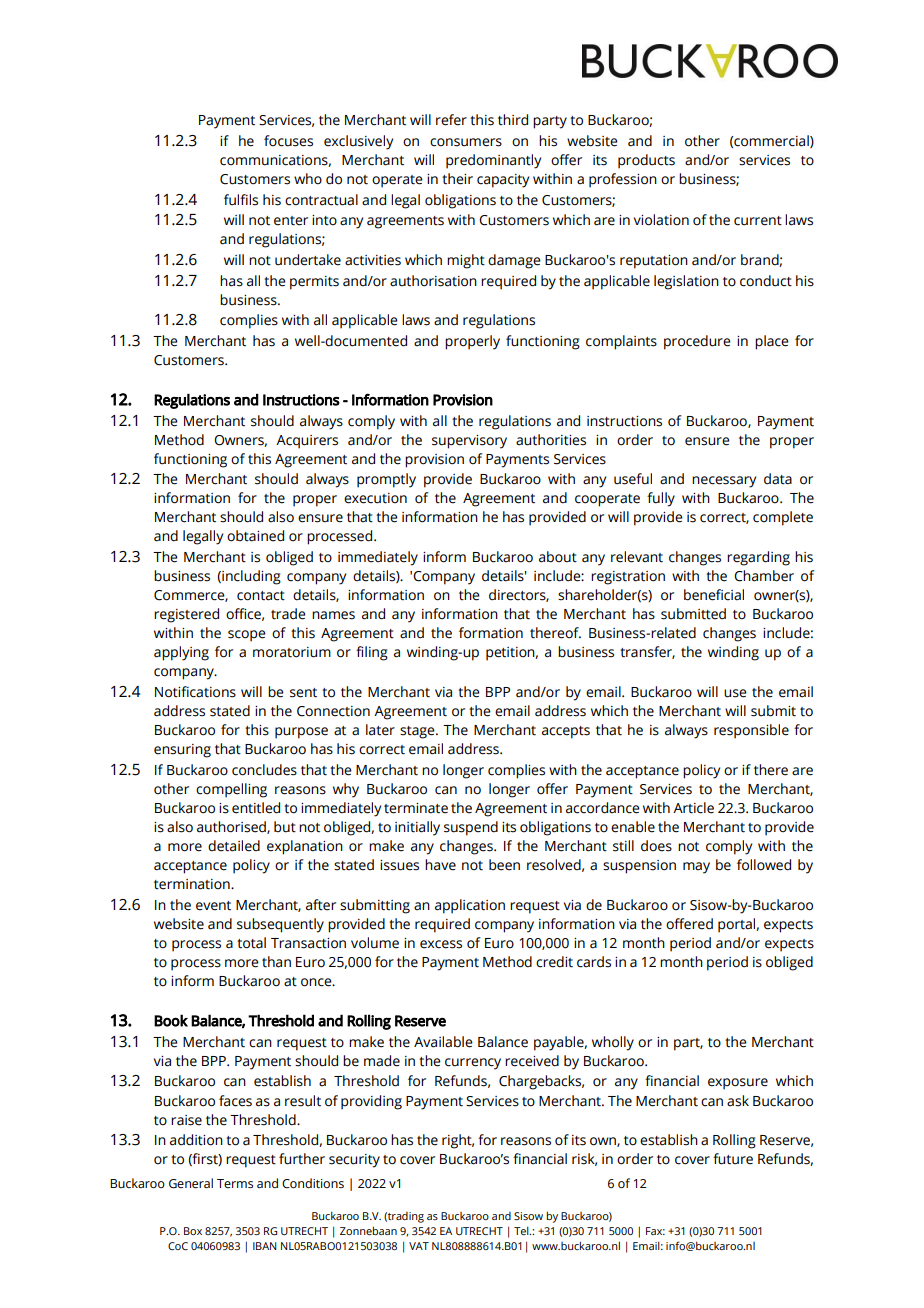  I want to click on focuses, so click(288, 141).
